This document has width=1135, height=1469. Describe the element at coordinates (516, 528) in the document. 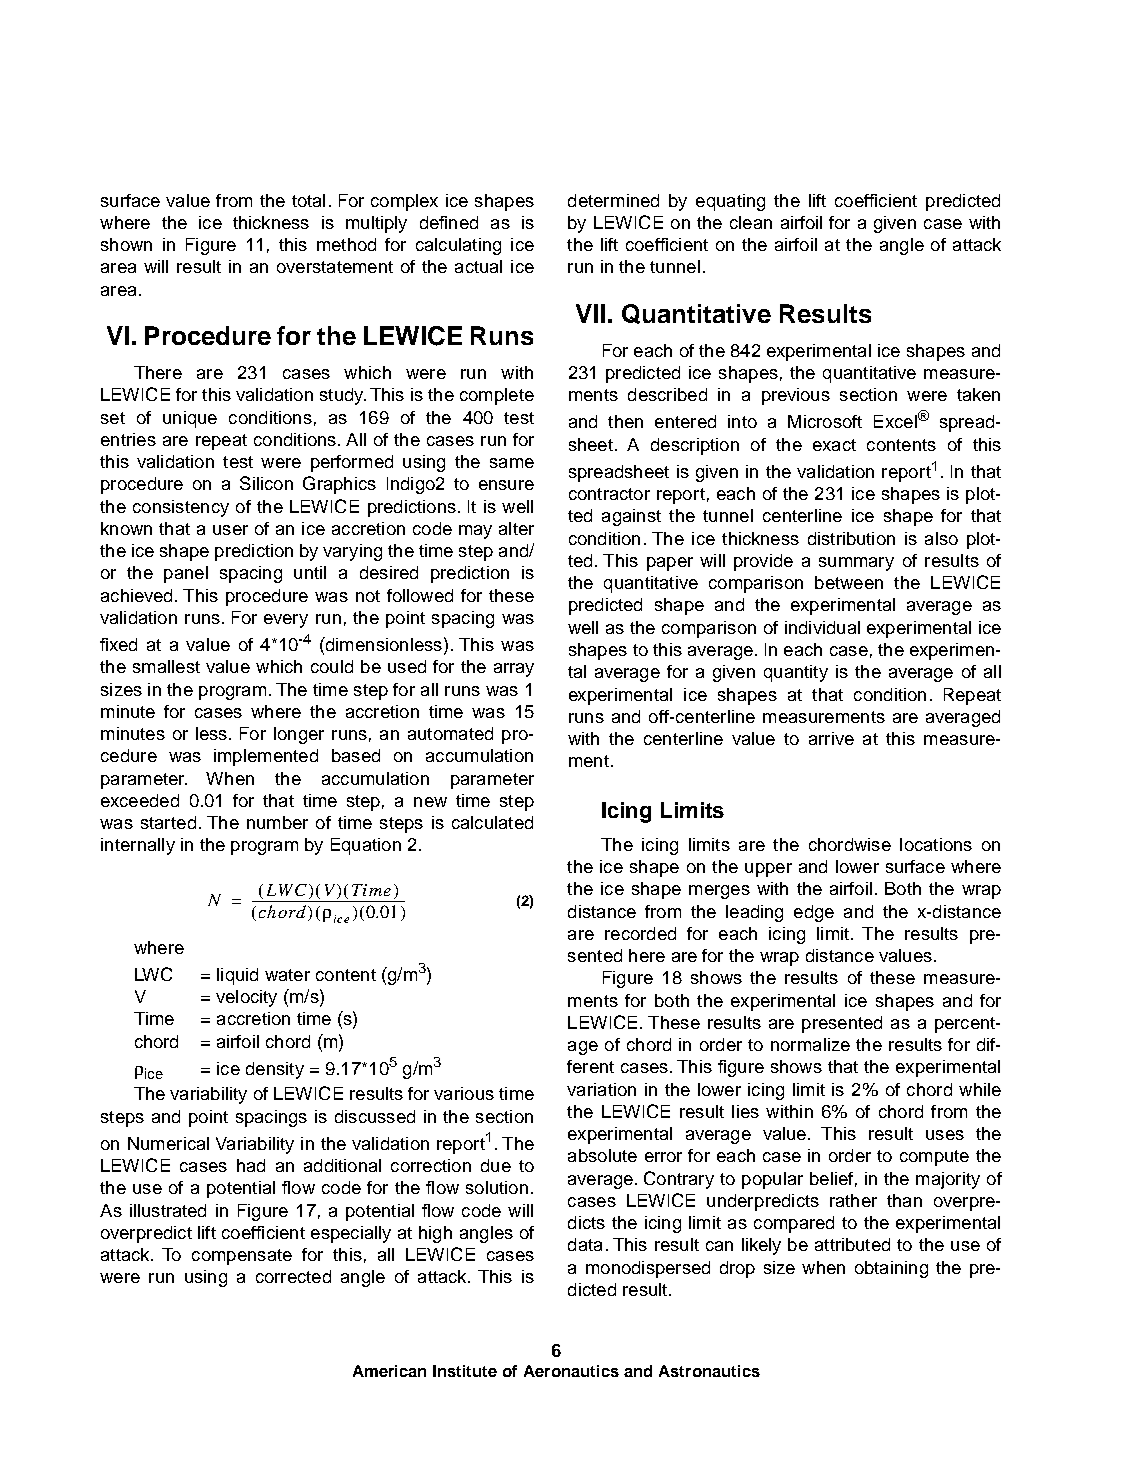

I see `alter` at that location.
